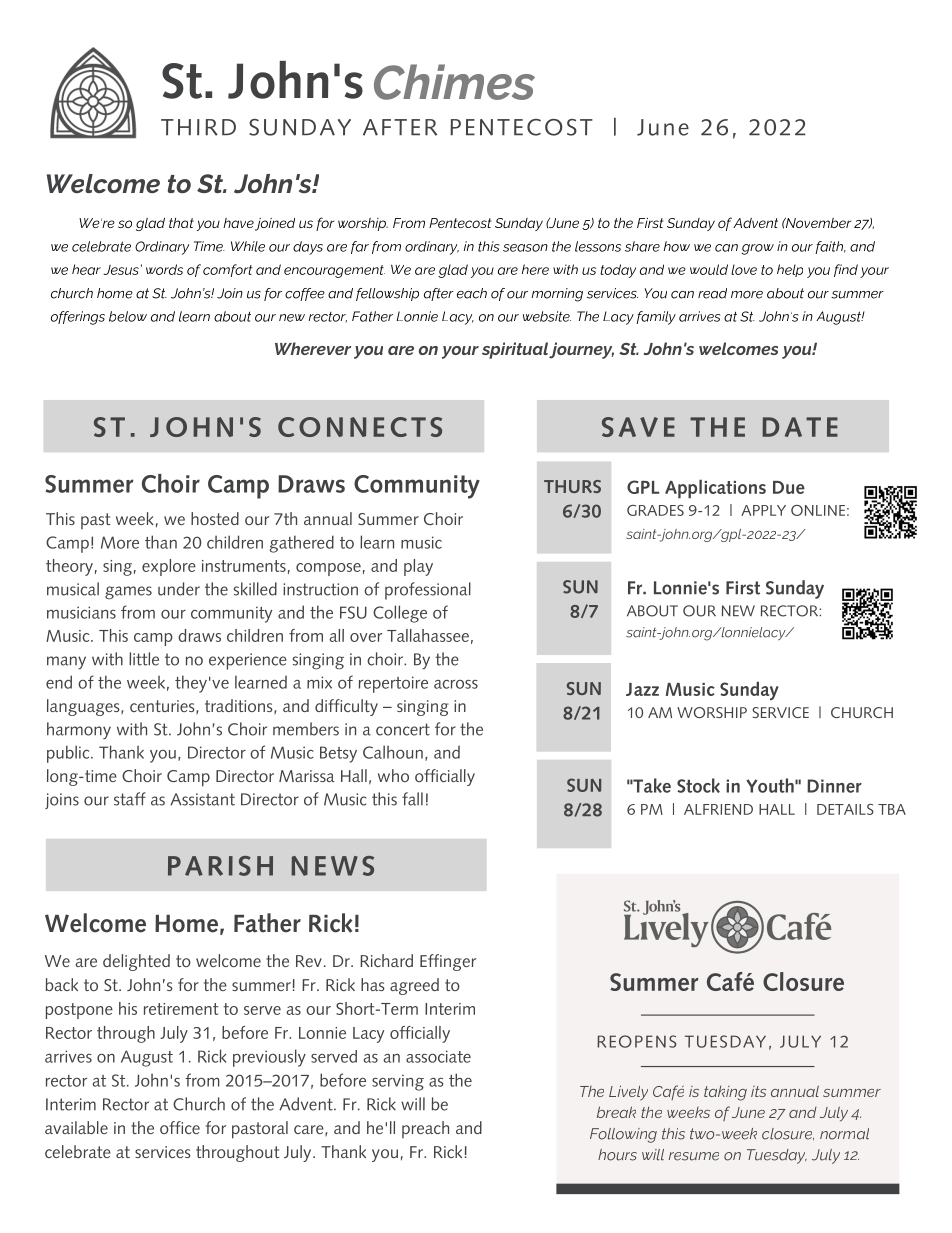  Describe the element at coordinates (180, 1127) in the screenshot. I see `office` at that location.
